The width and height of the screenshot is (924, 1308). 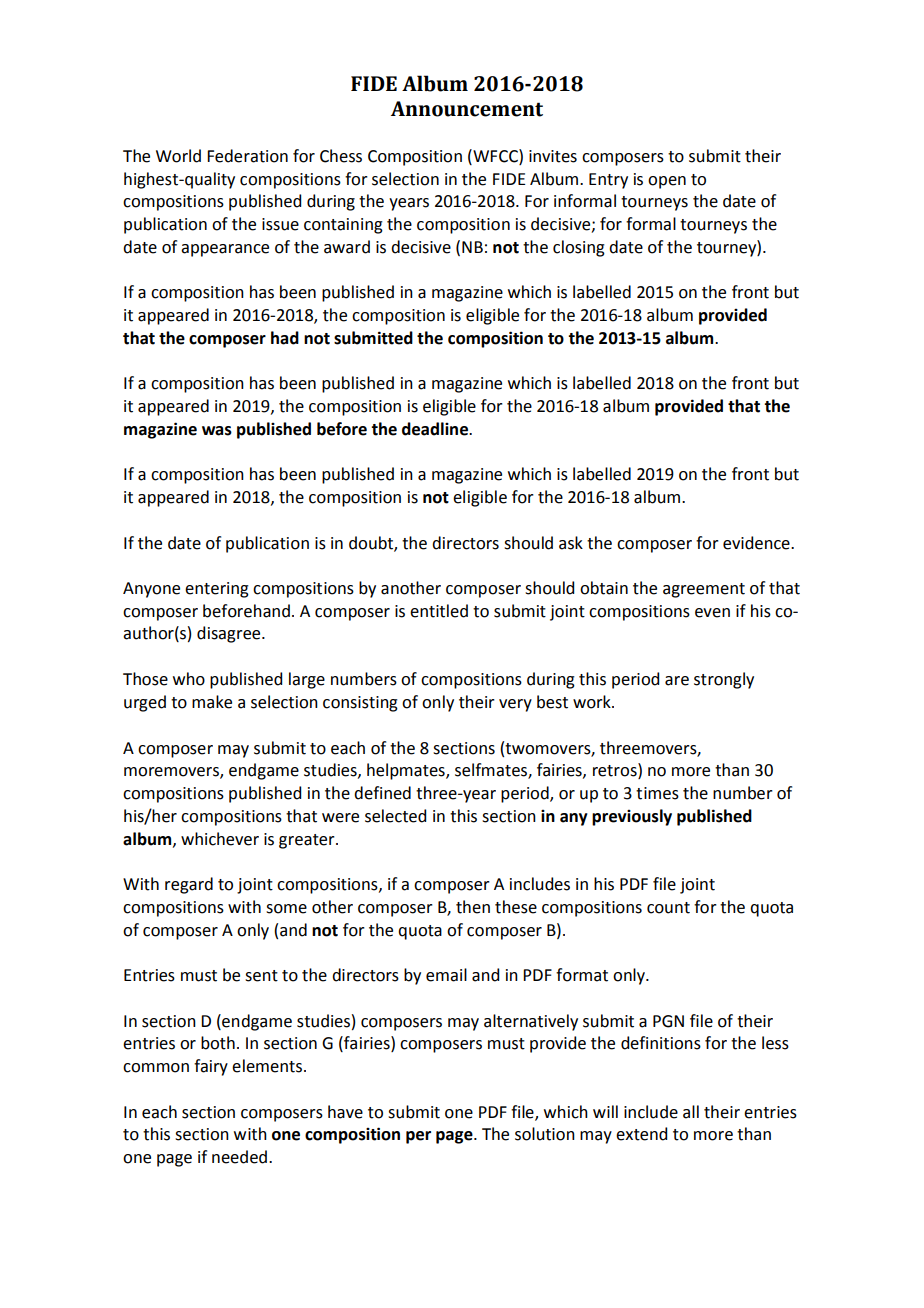 What do you see at coordinates (189, 885) in the screenshot?
I see `regard` at bounding box center [189, 885].
